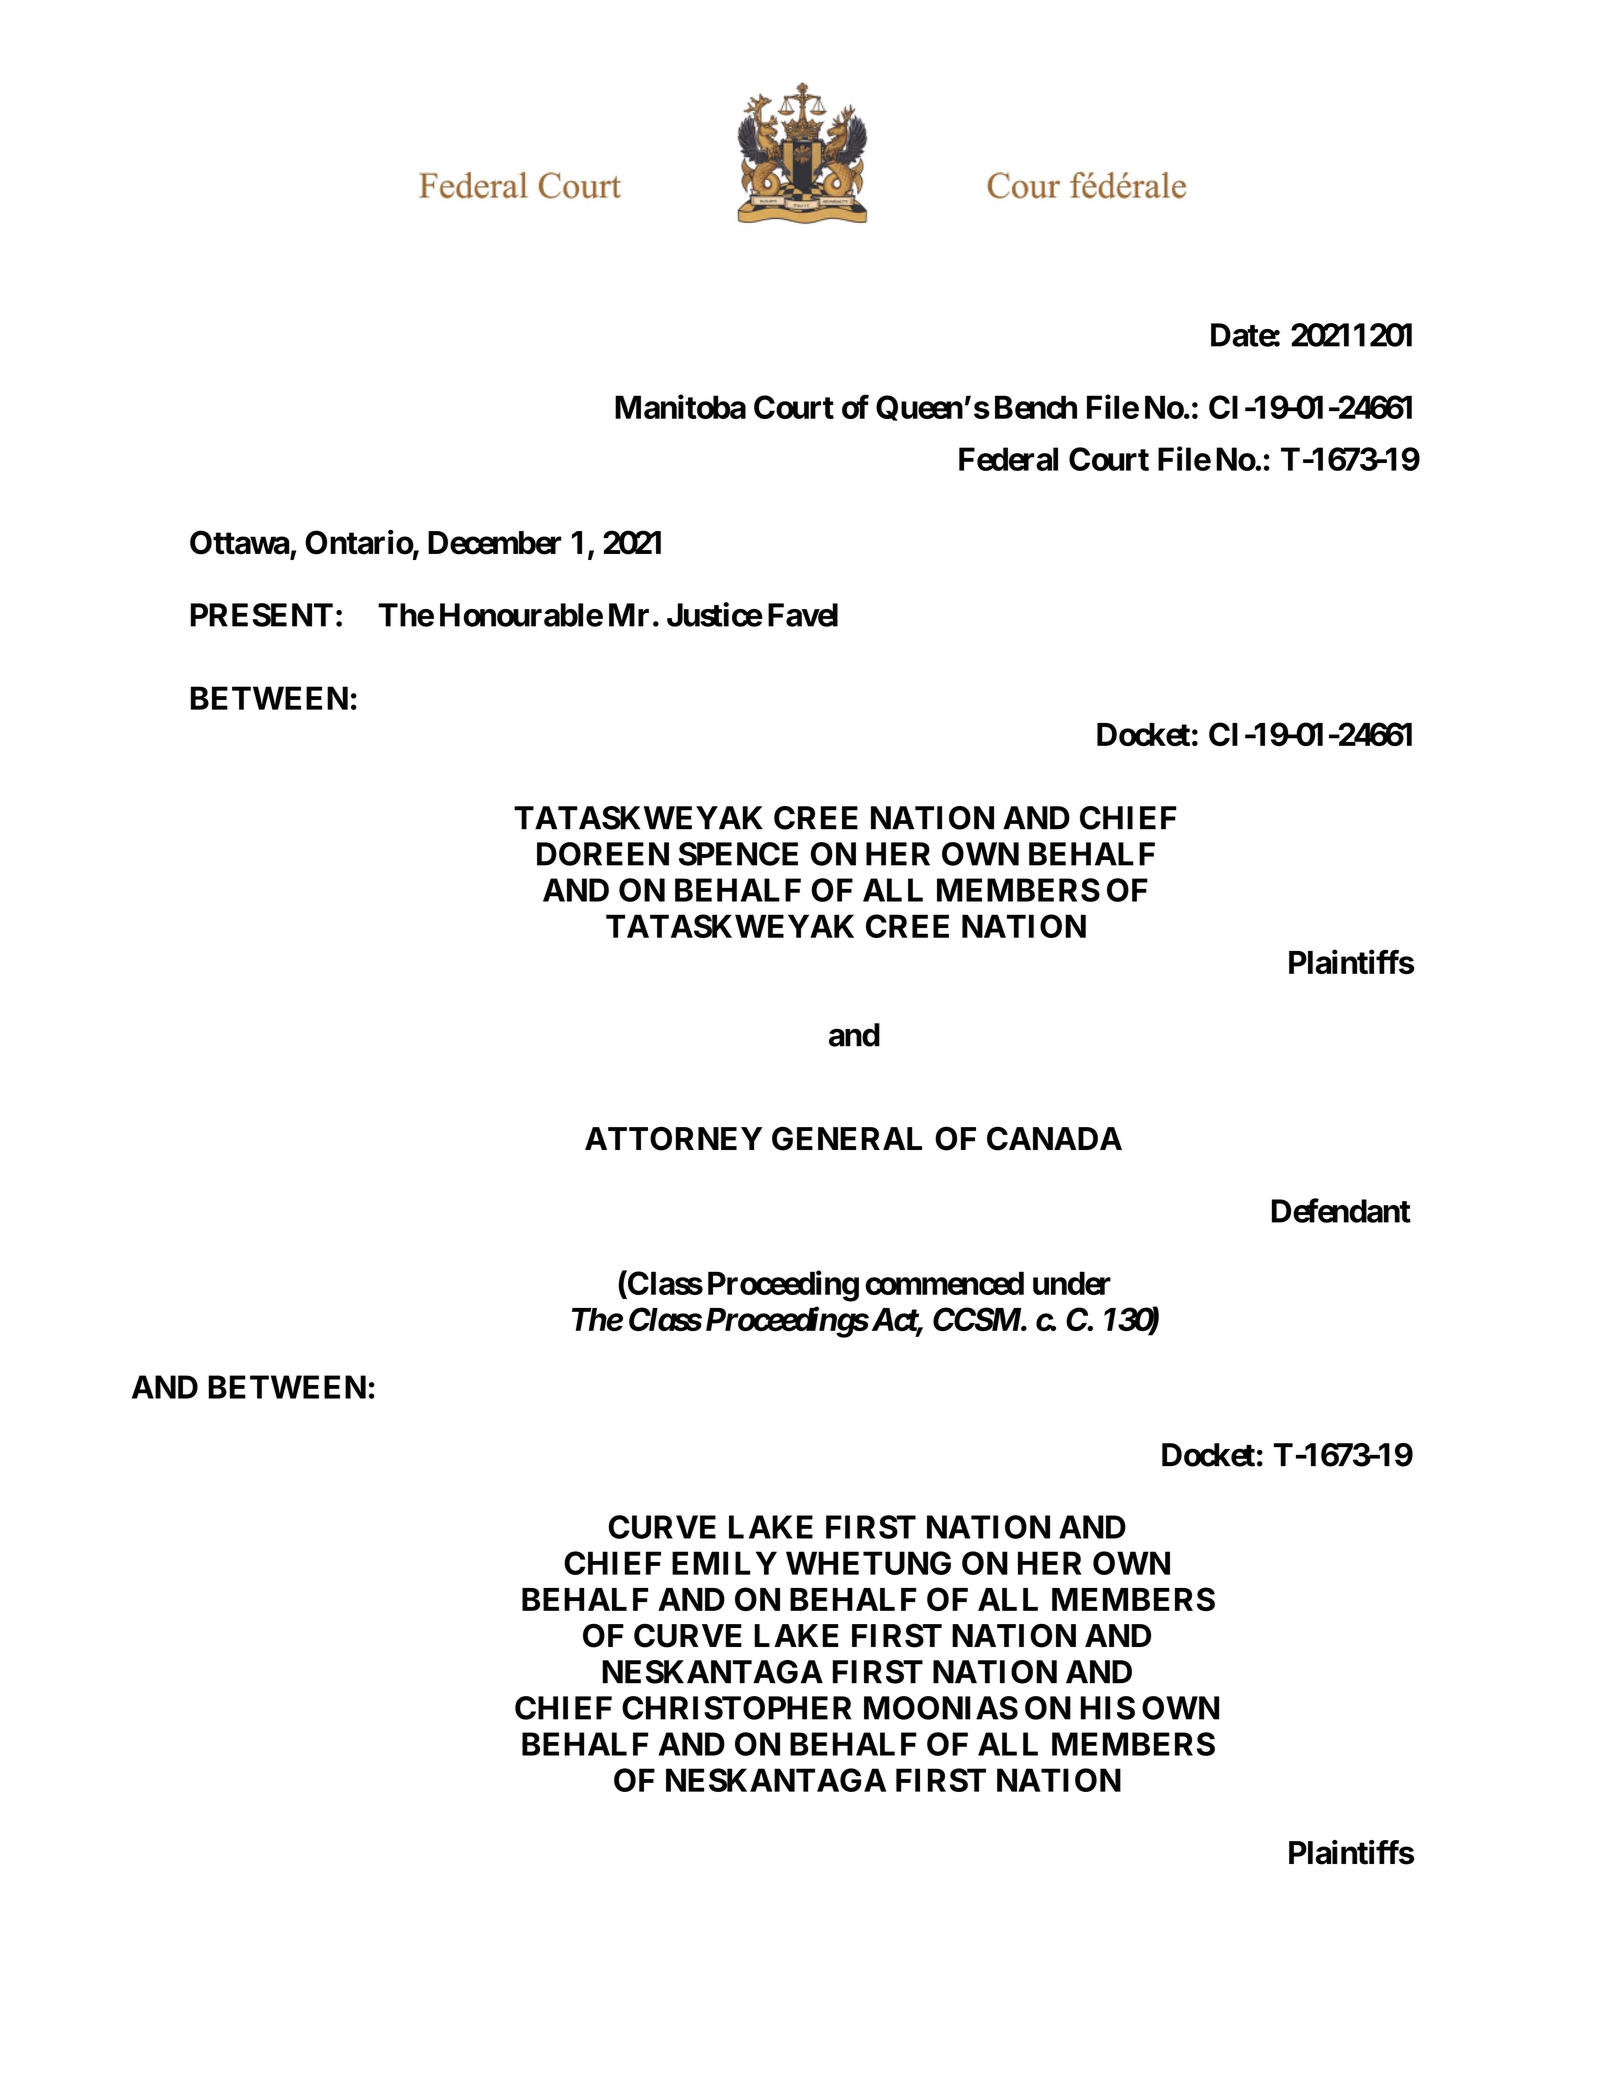 This page has height=2076, width=1605. What do you see at coordinates (673, 1138) in the page?
I see `ATTORNEY` at bounding box center [673, 1138].
